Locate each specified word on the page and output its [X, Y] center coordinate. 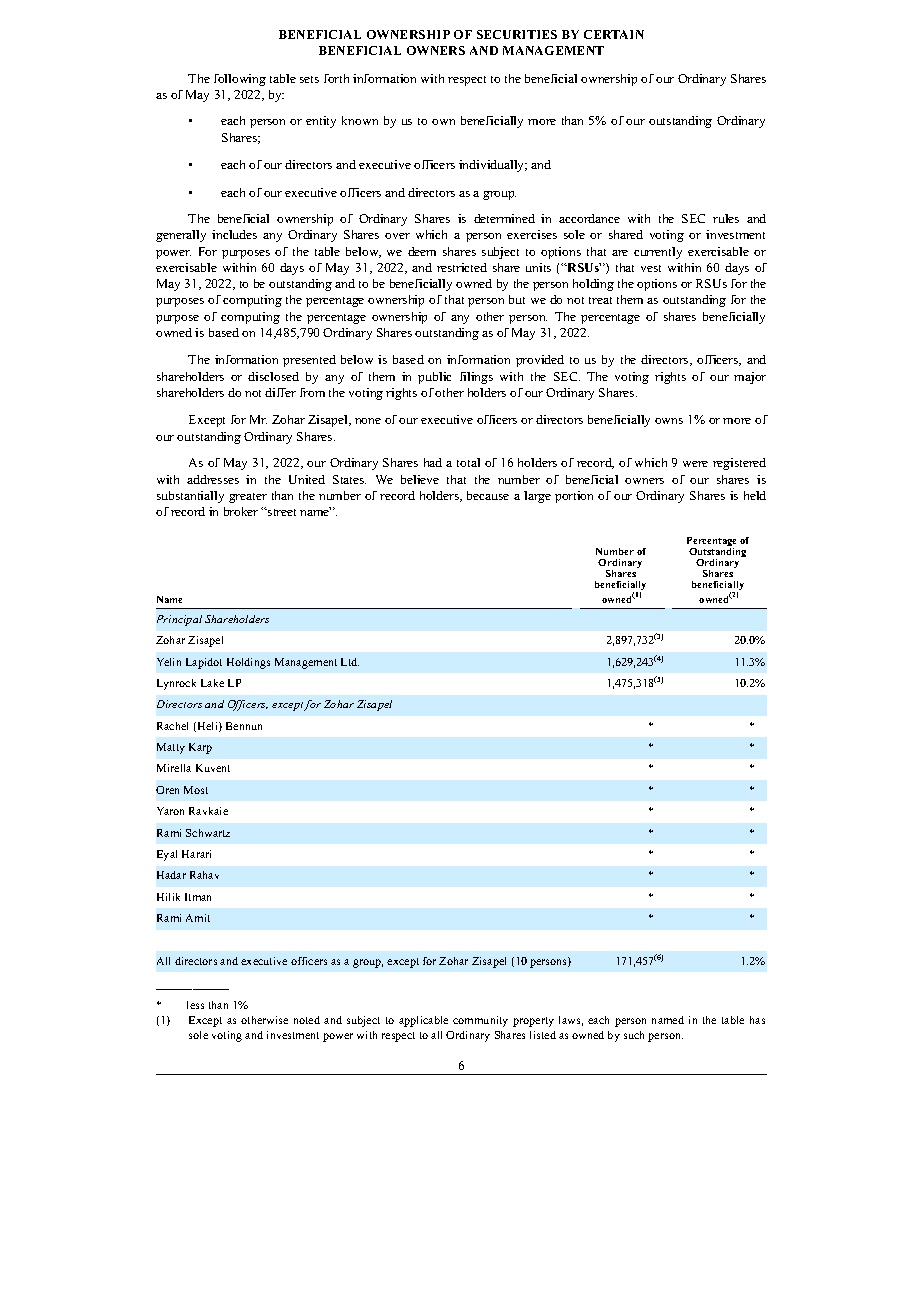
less [195, 1005]
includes [234, 234]
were [695, 464]
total [468, 462]
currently [658, 253]
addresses [213, 479]
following [240, 80]
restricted [462, 267]
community [480, 1021]
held [755, 495]
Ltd [350, 662]
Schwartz [208, 833]
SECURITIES [517, 34]
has [757, 1020]
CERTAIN [614, 34]
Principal [179, 620]
